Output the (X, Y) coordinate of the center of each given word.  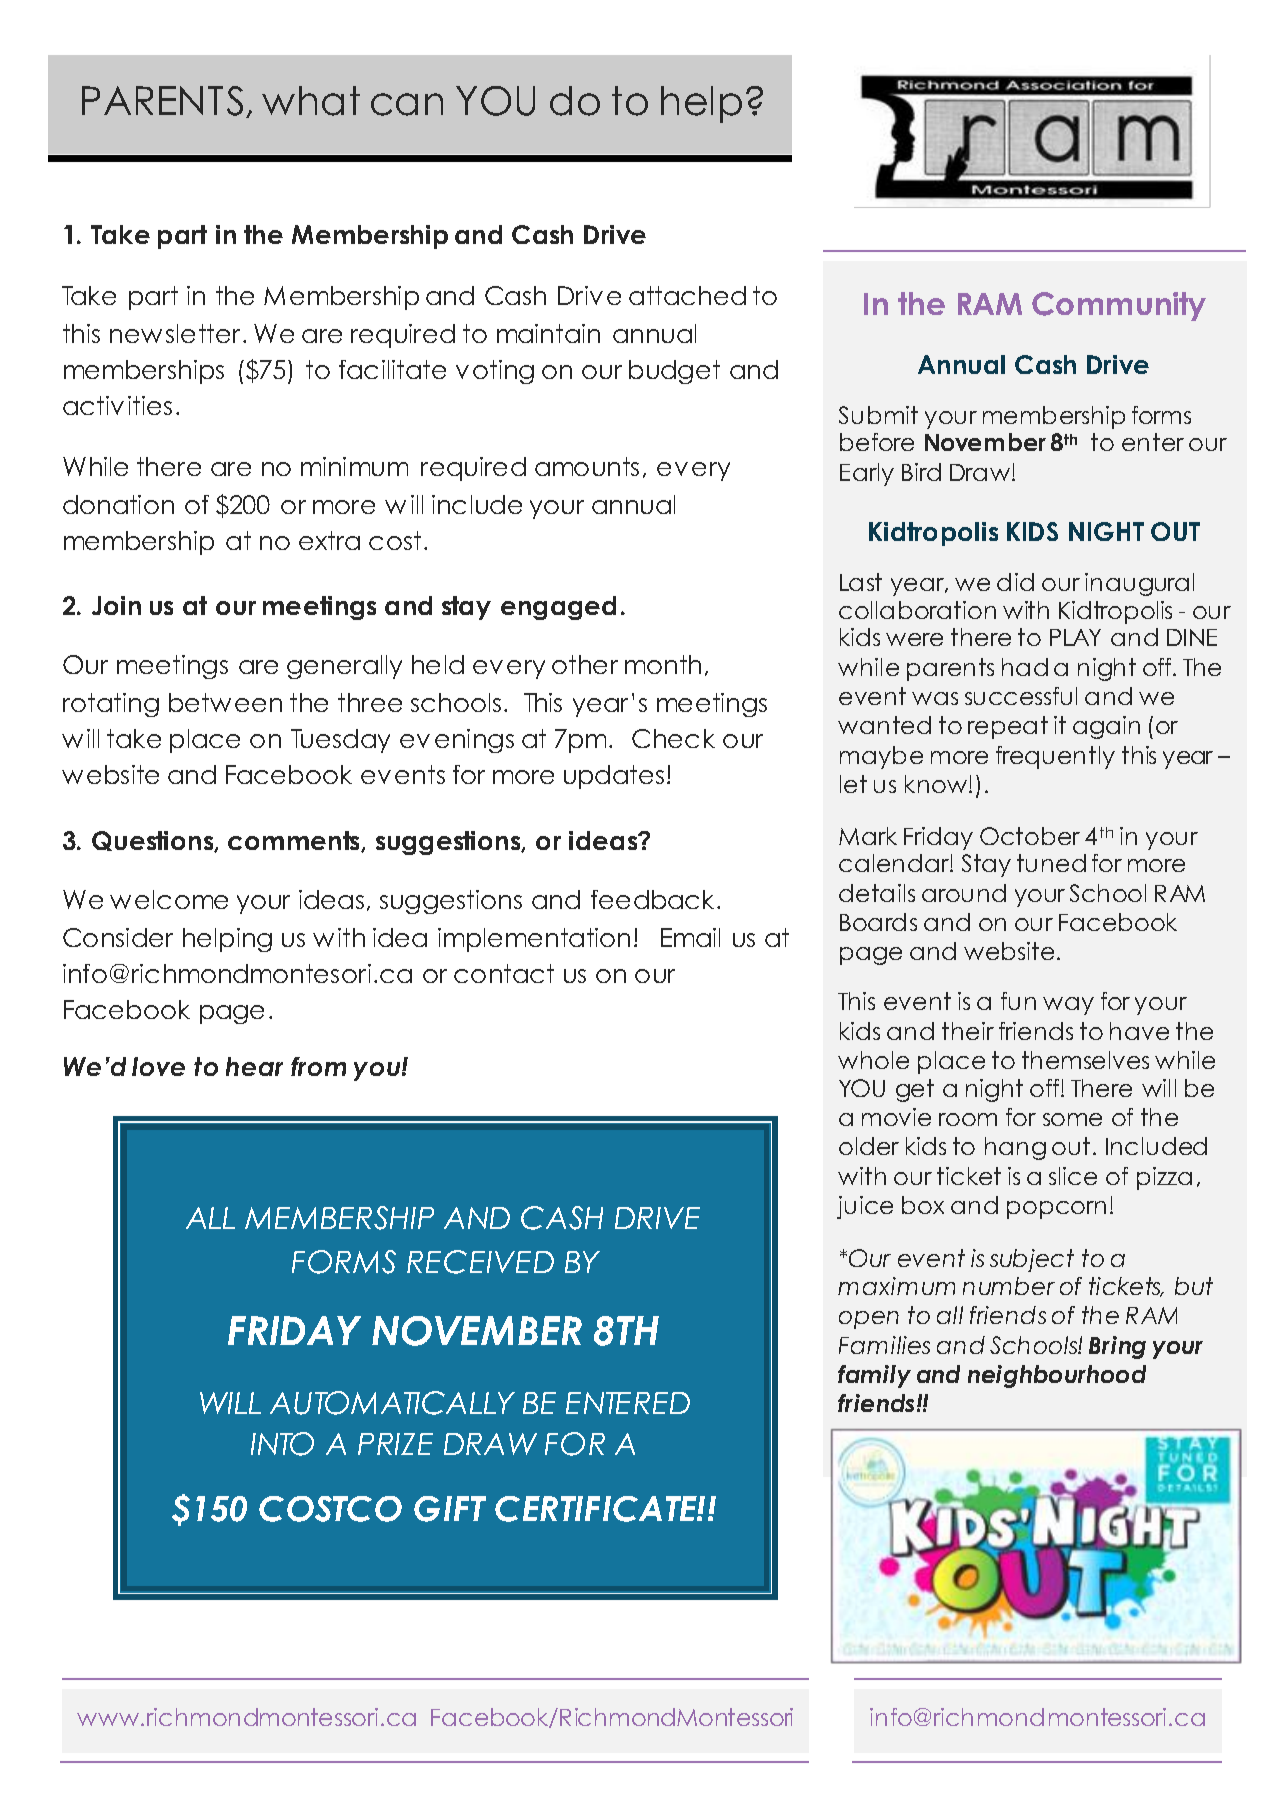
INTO (282, 1444)
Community (1119, 306)
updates (614, 777)
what (311, 101)
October (1030, 836)
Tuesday (340, 741)
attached (687, 295)
